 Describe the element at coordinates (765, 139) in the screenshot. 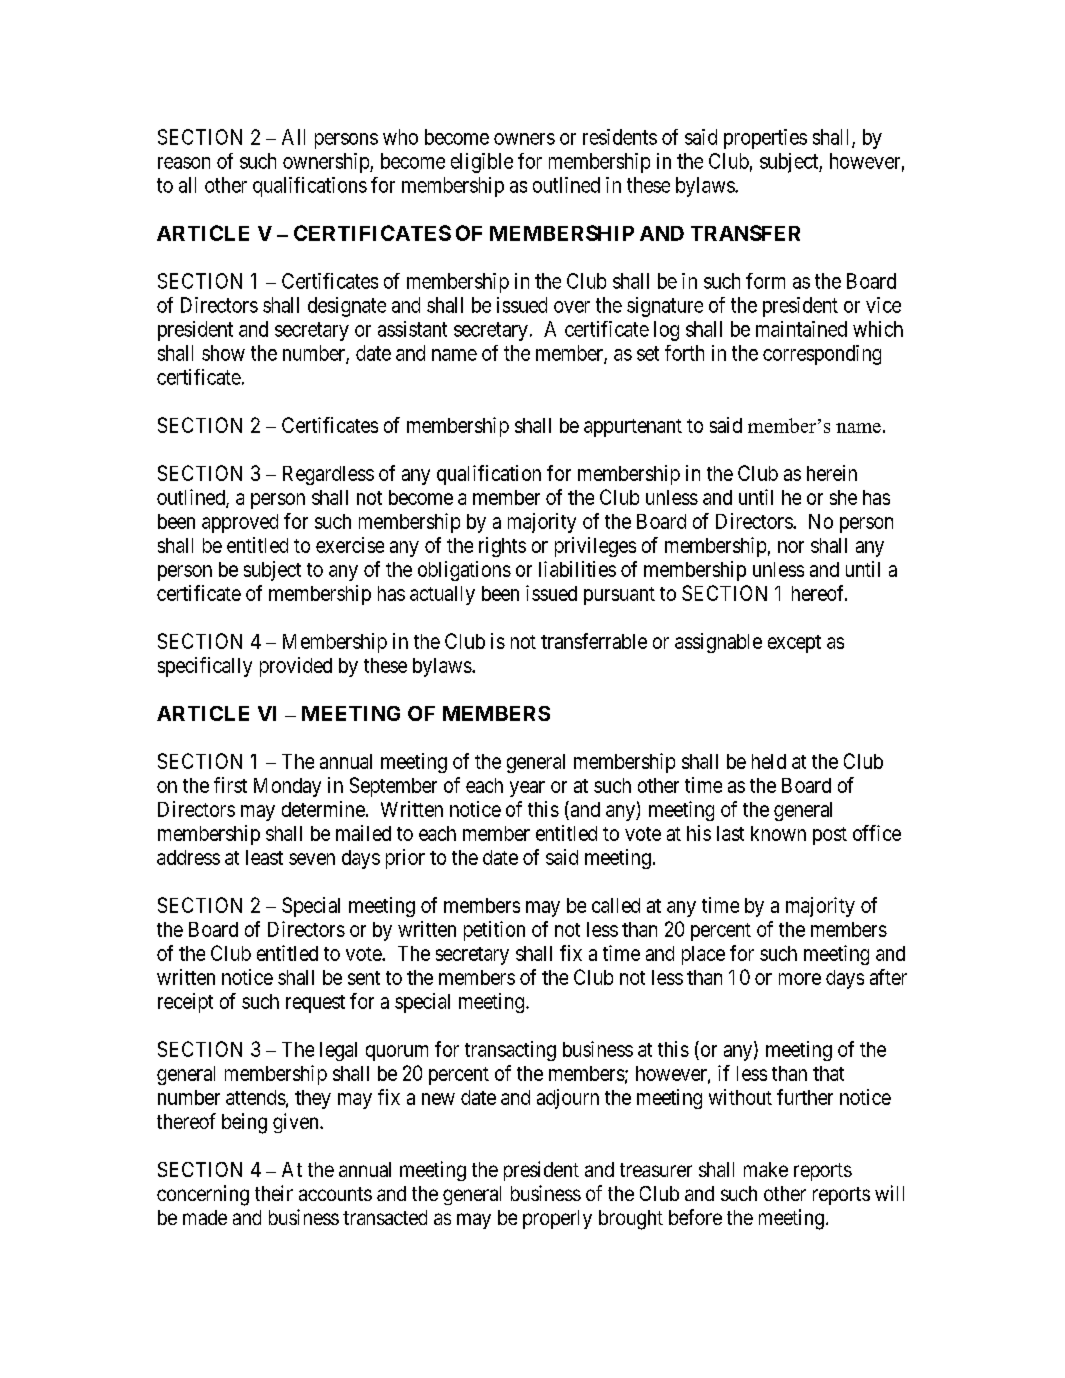

I see `properties` at that location.
